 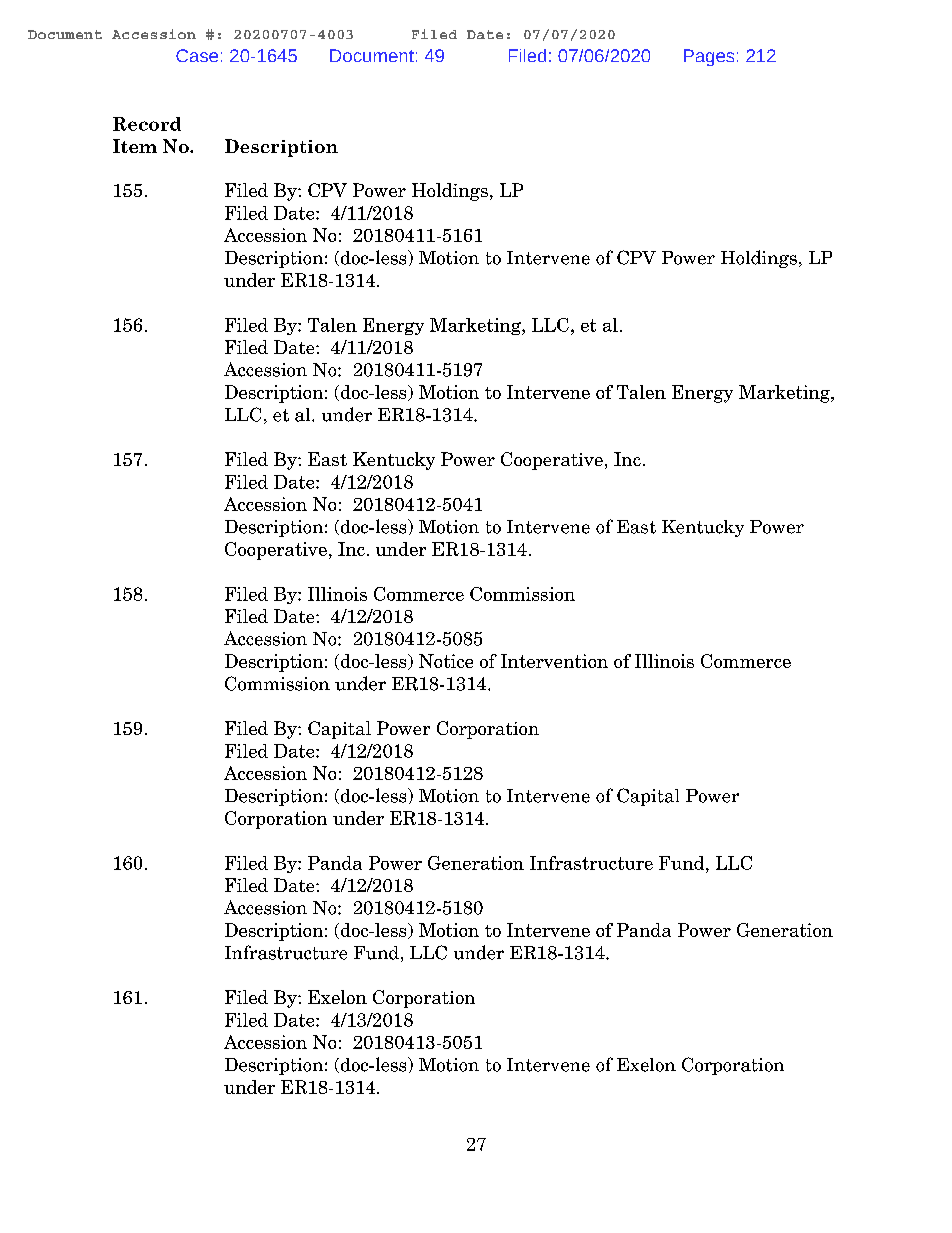 I want to click on Case, so click(x=197, y=55).
